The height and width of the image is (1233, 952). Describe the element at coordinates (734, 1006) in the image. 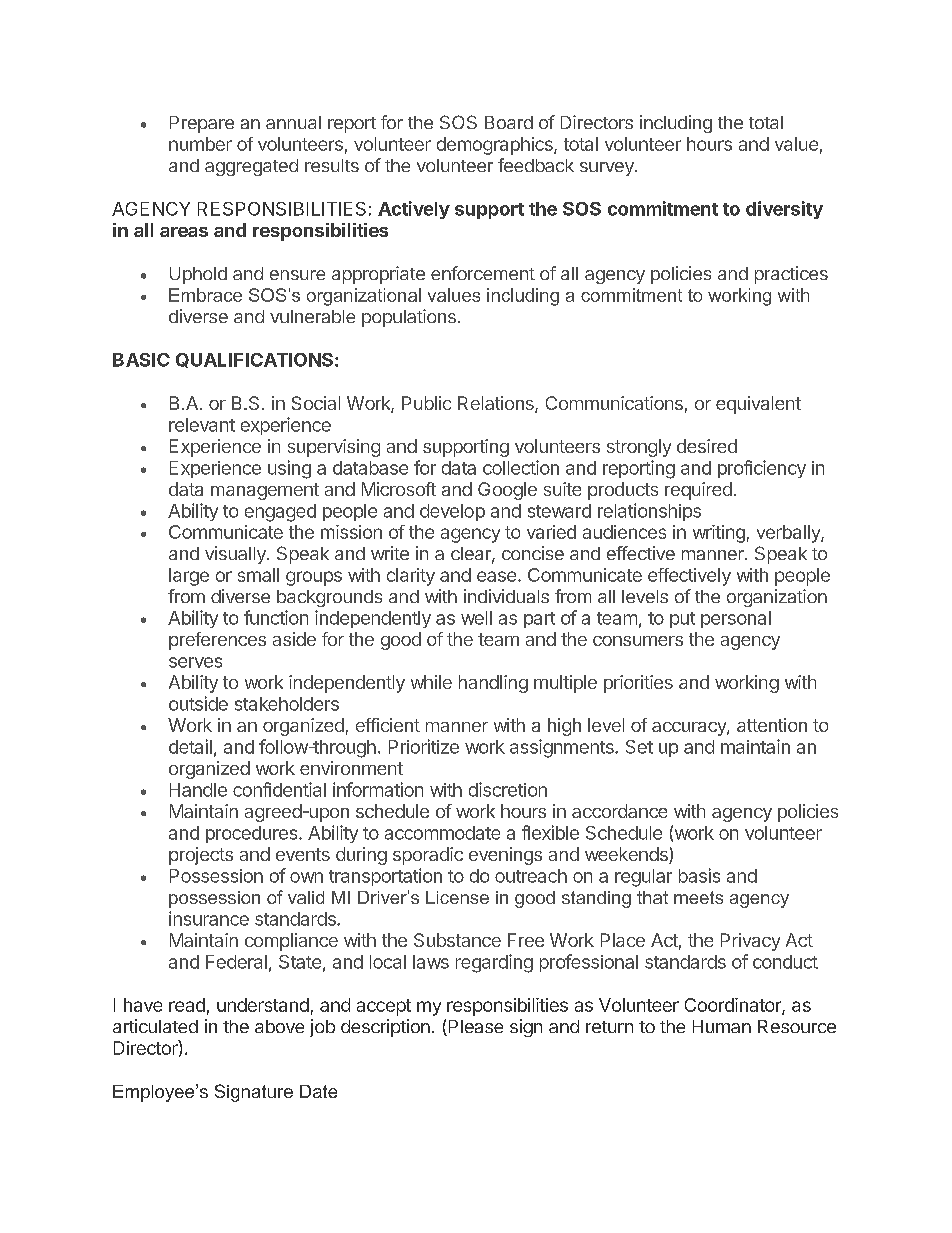

I see `Coordinator` at that location.
